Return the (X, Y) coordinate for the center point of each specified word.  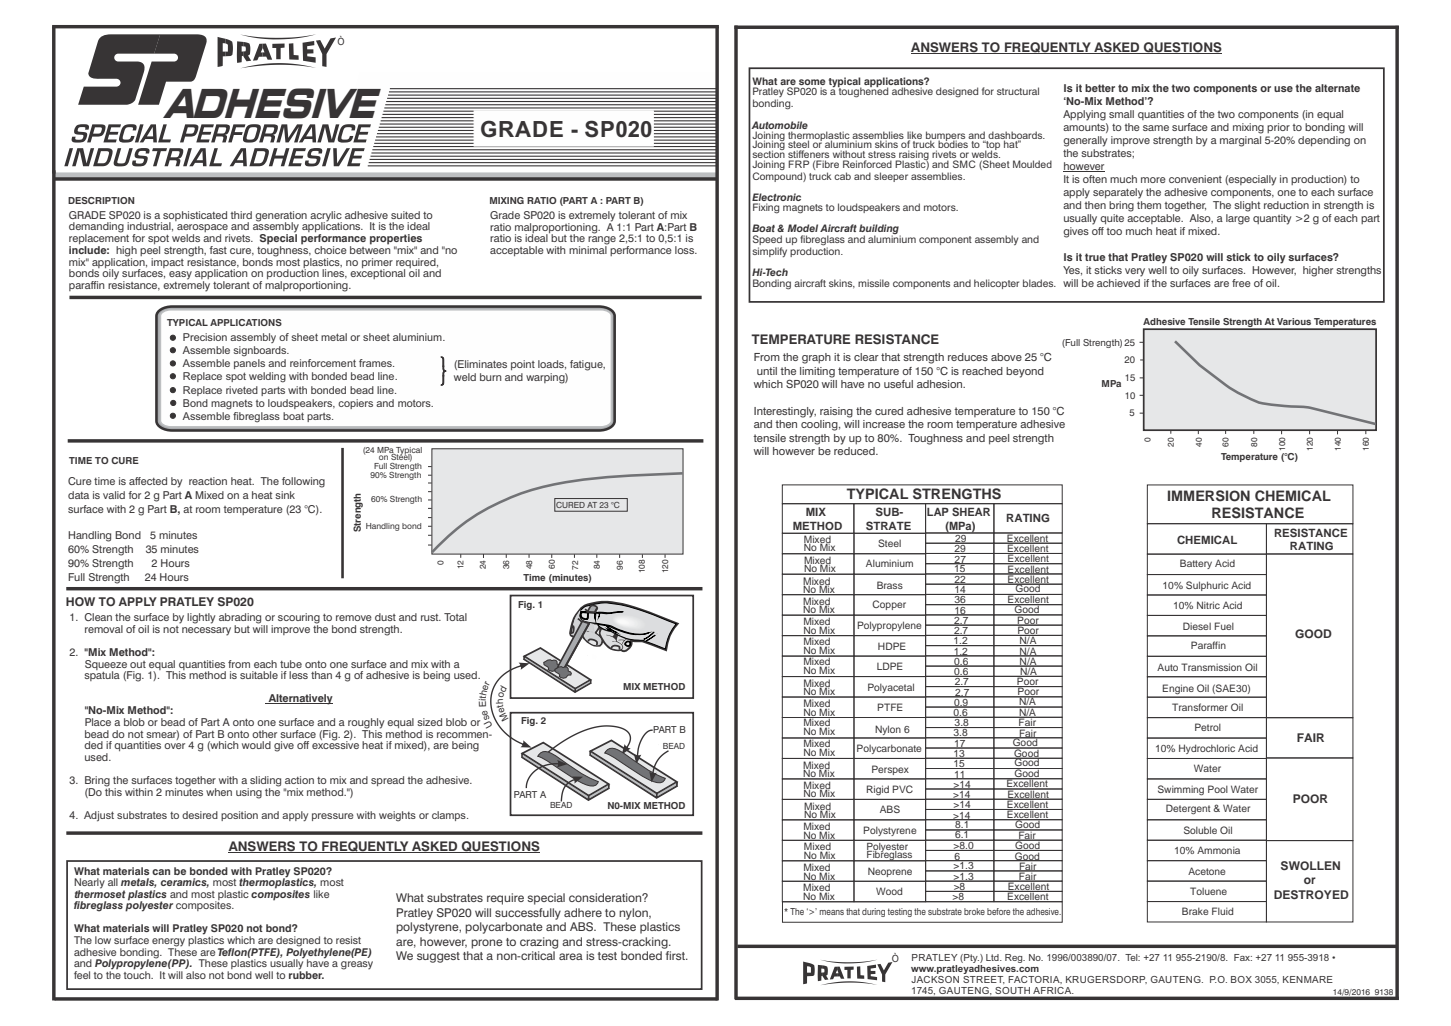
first (676, 955)
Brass (890, 585)
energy (168, 943)
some (812, 82)
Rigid (878, 790)
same (1156, 128)
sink (285, 495)
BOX (1241, 979)
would (256, 745)
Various (1294, 321)
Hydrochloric (1207, 749)
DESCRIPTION (101, 200)
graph (816, 358)
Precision (205, 337)
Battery (1196, 564)
